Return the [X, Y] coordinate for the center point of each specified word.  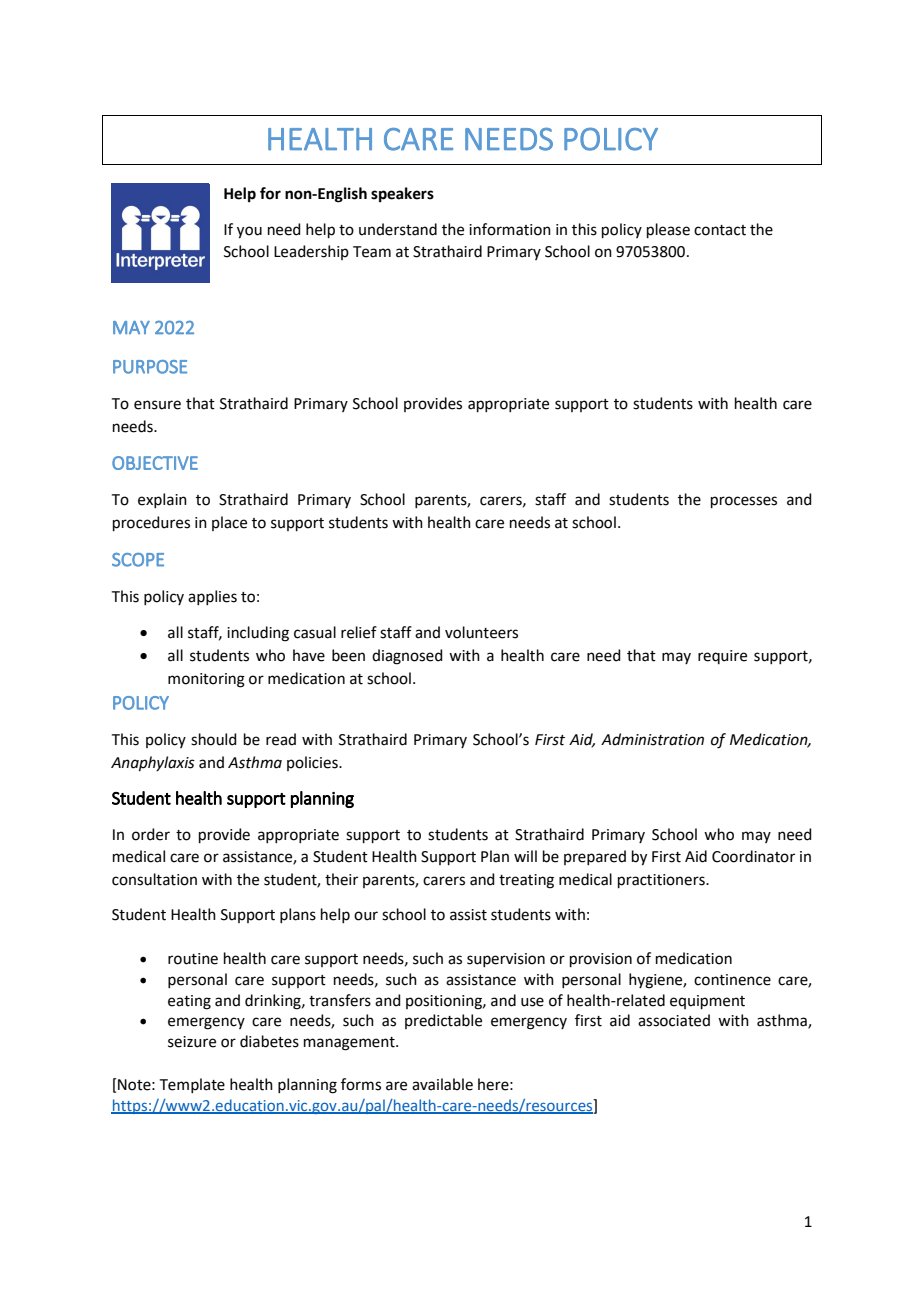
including [258, 634]
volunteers [481, 632]
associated [674, 1020]
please [668, 230]
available [442, 1084]
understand [398, 229]
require [722, 657]
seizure [192, 1042]
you [249, 232]
